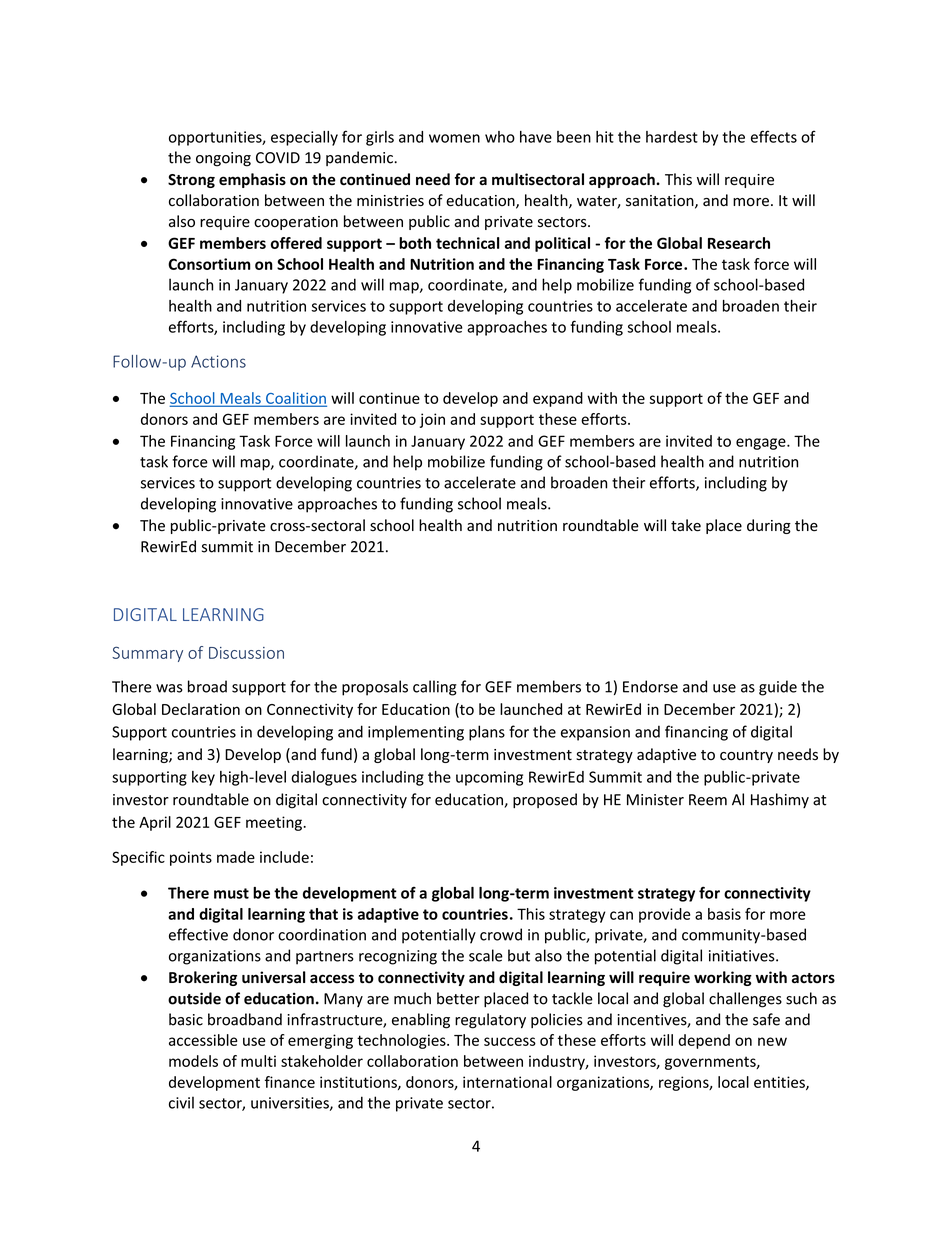 The width and height of the screenshot is (952, 1233). Describe the element at coordinates (774, 136) in the screenshot. I see `effects` at that location.
